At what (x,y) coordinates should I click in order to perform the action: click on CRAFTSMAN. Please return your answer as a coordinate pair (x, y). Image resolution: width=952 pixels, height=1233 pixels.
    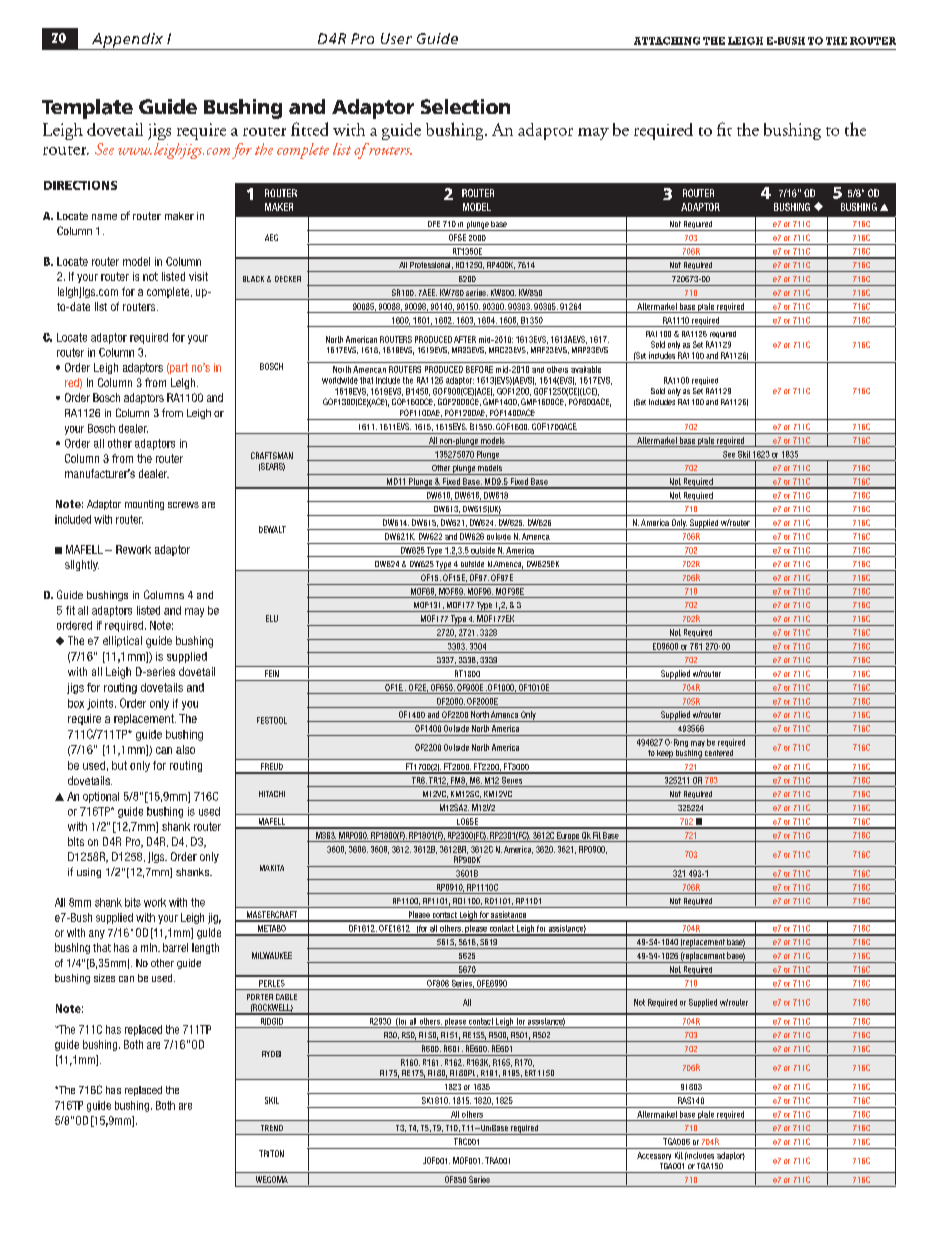
    Looking at the image, I should click on (272, 455).
